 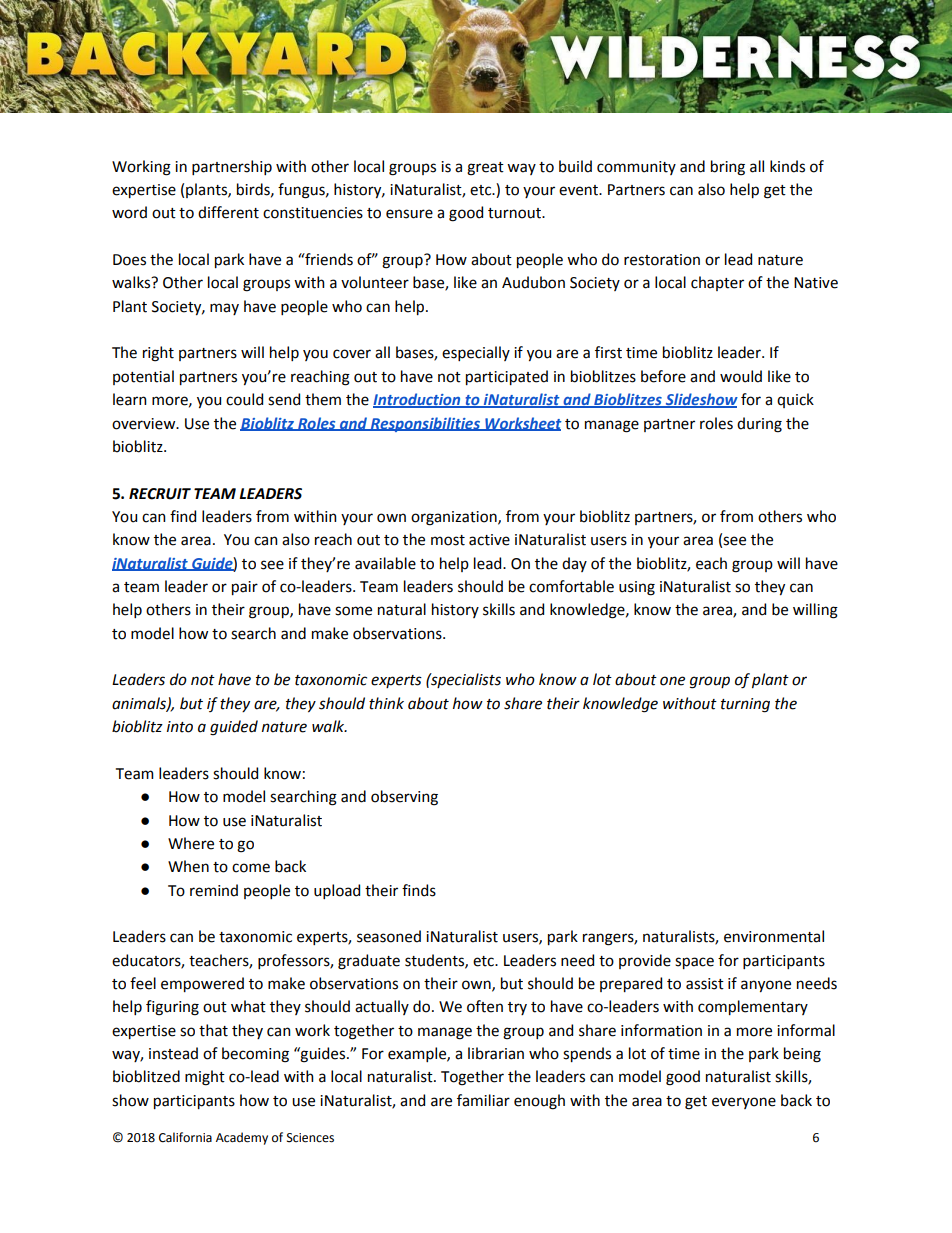 I want to click on different, so click(x=228, y=212).
